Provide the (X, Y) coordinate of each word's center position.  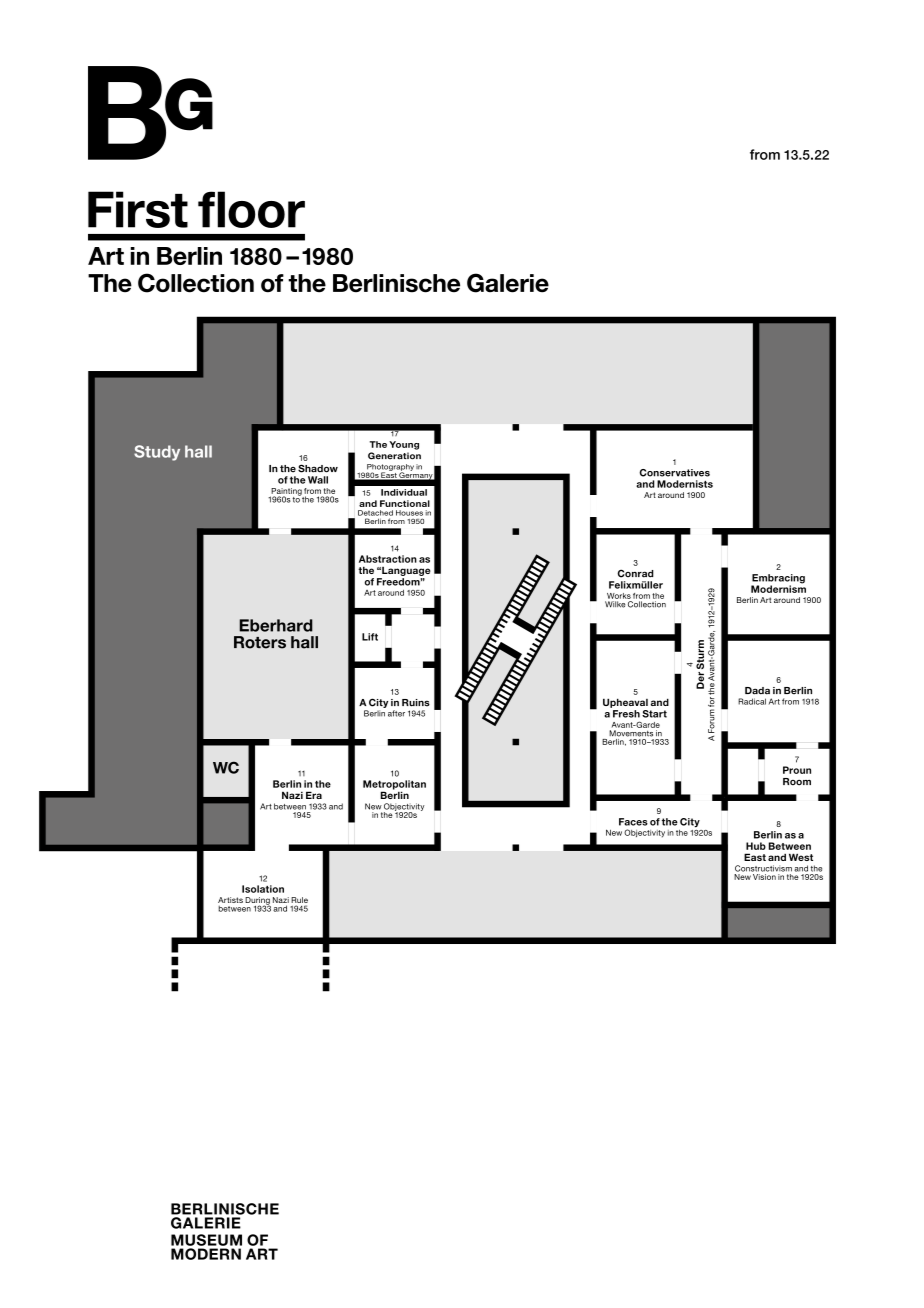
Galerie (508, 283)
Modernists (685, 484)
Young (404, 445)
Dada (757, 691)
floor (251, 209)
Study (157, 453)
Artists (230, 900)
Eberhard (276, 625)
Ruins (416, 703)
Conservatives (674, 473)
